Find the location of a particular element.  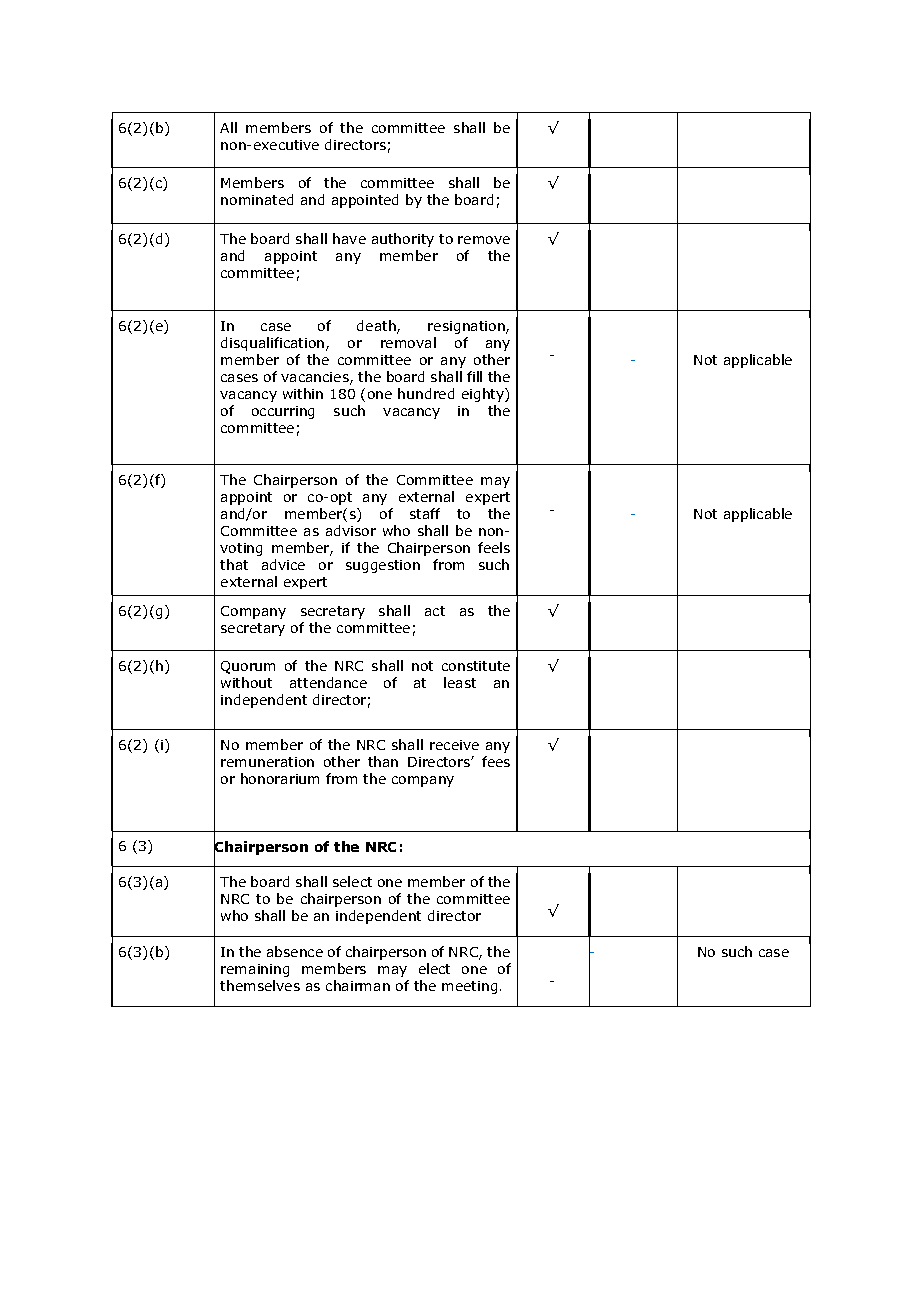

remove is located at coordinates (484, 240).
